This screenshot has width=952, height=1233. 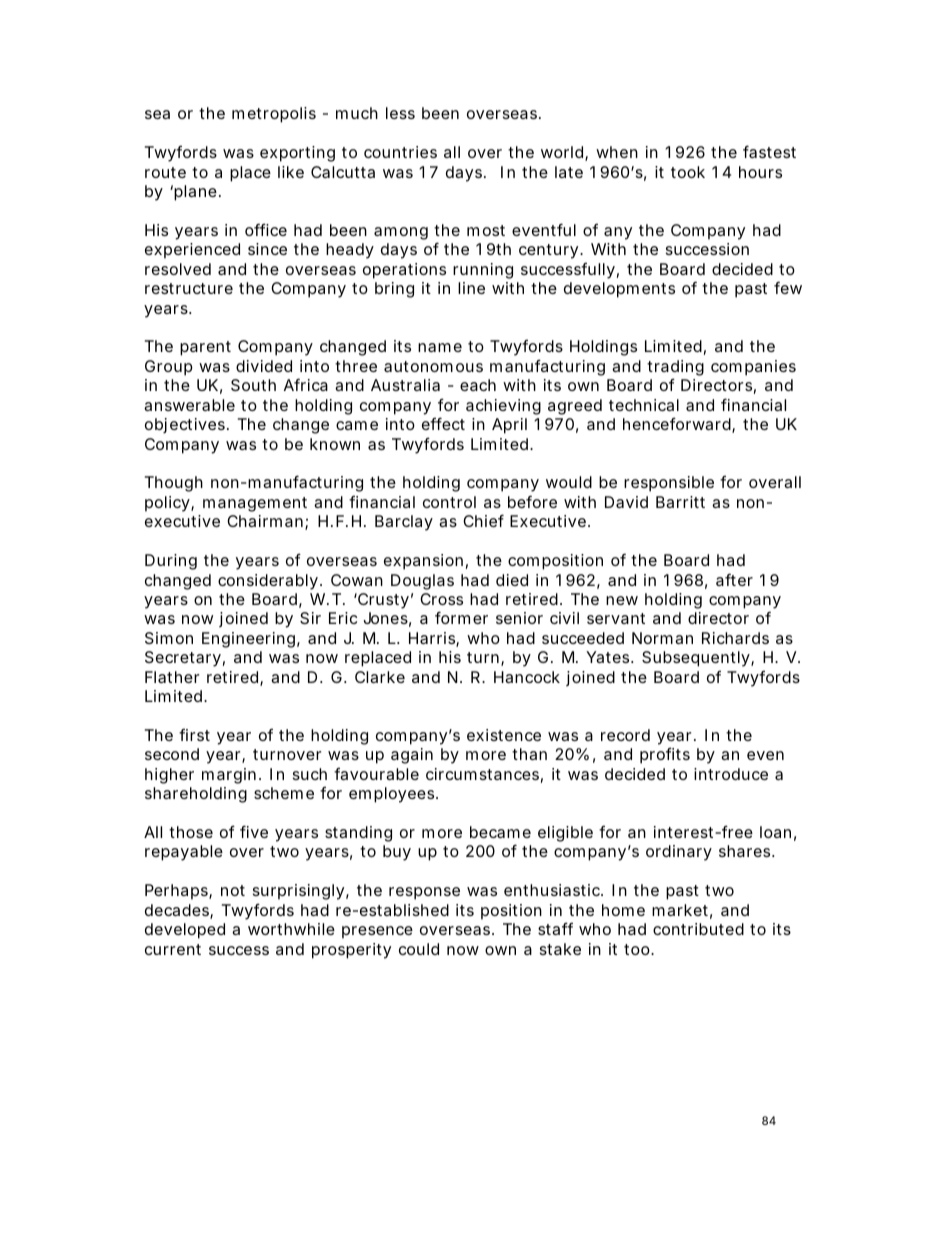 I want to click on trading, so click(x=675, y=369).
